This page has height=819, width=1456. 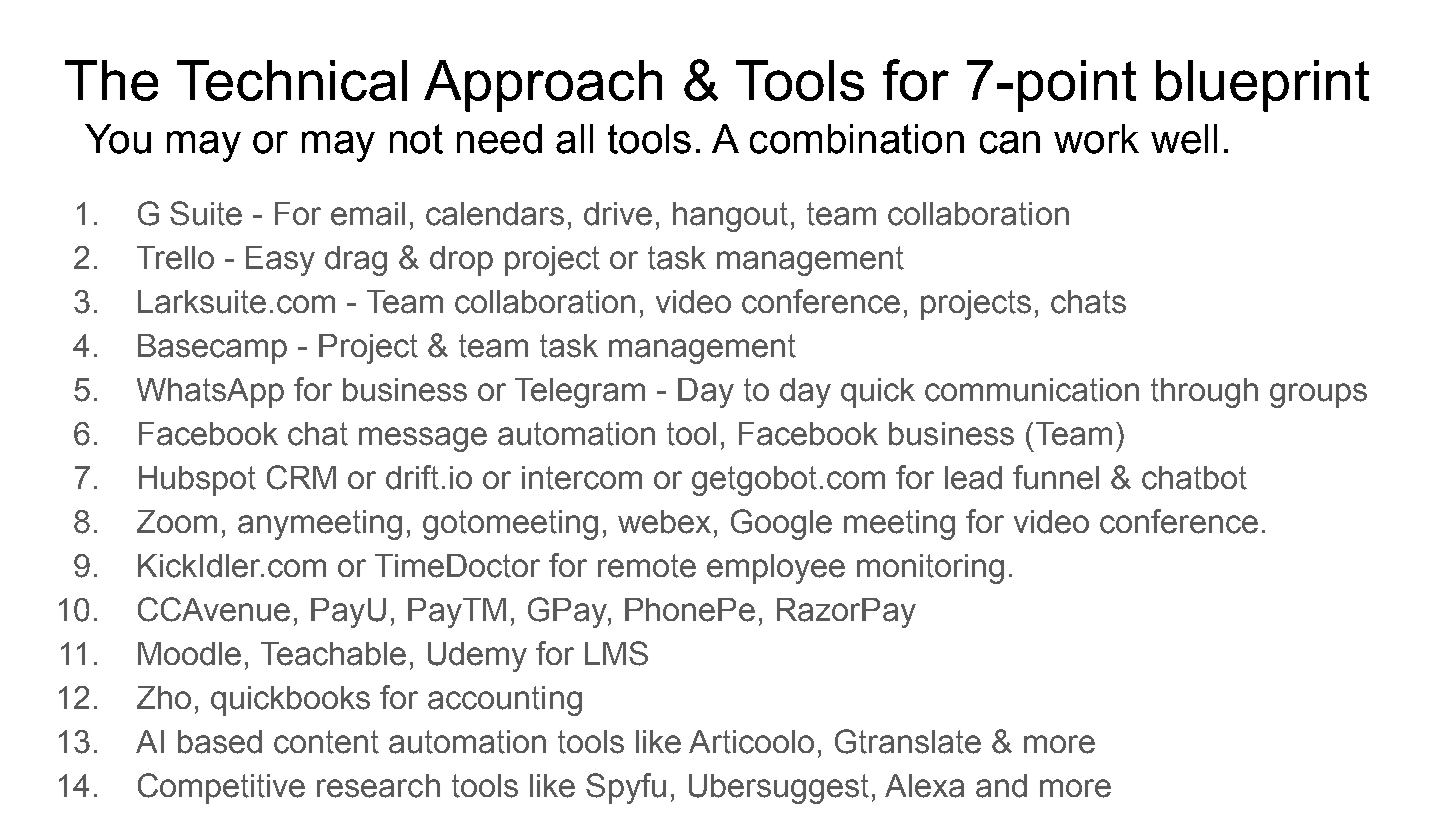 I want to click on Telegram, so click(x=580, y=393).
